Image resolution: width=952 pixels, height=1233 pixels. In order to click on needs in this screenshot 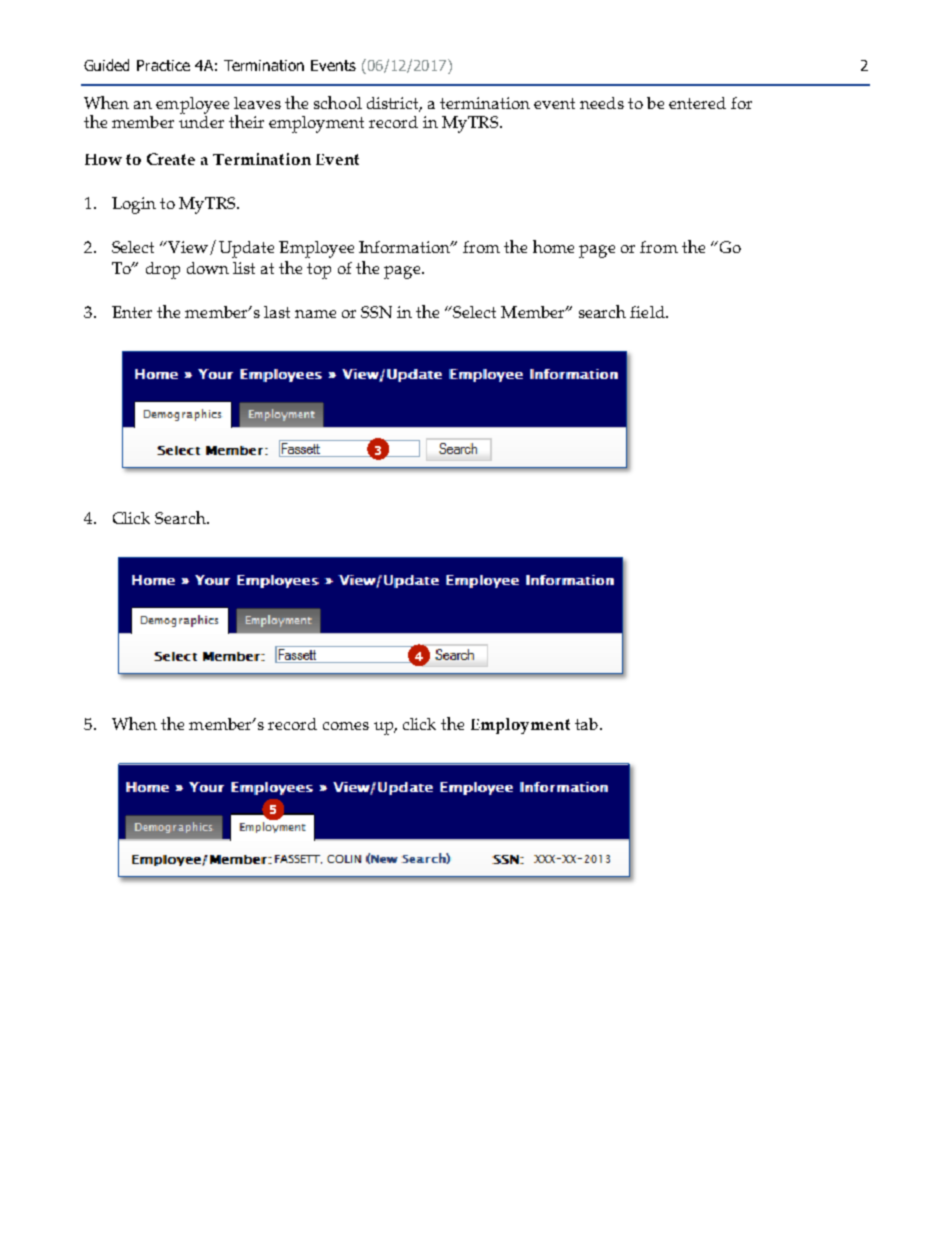, I will do `click(602, 103)`.
